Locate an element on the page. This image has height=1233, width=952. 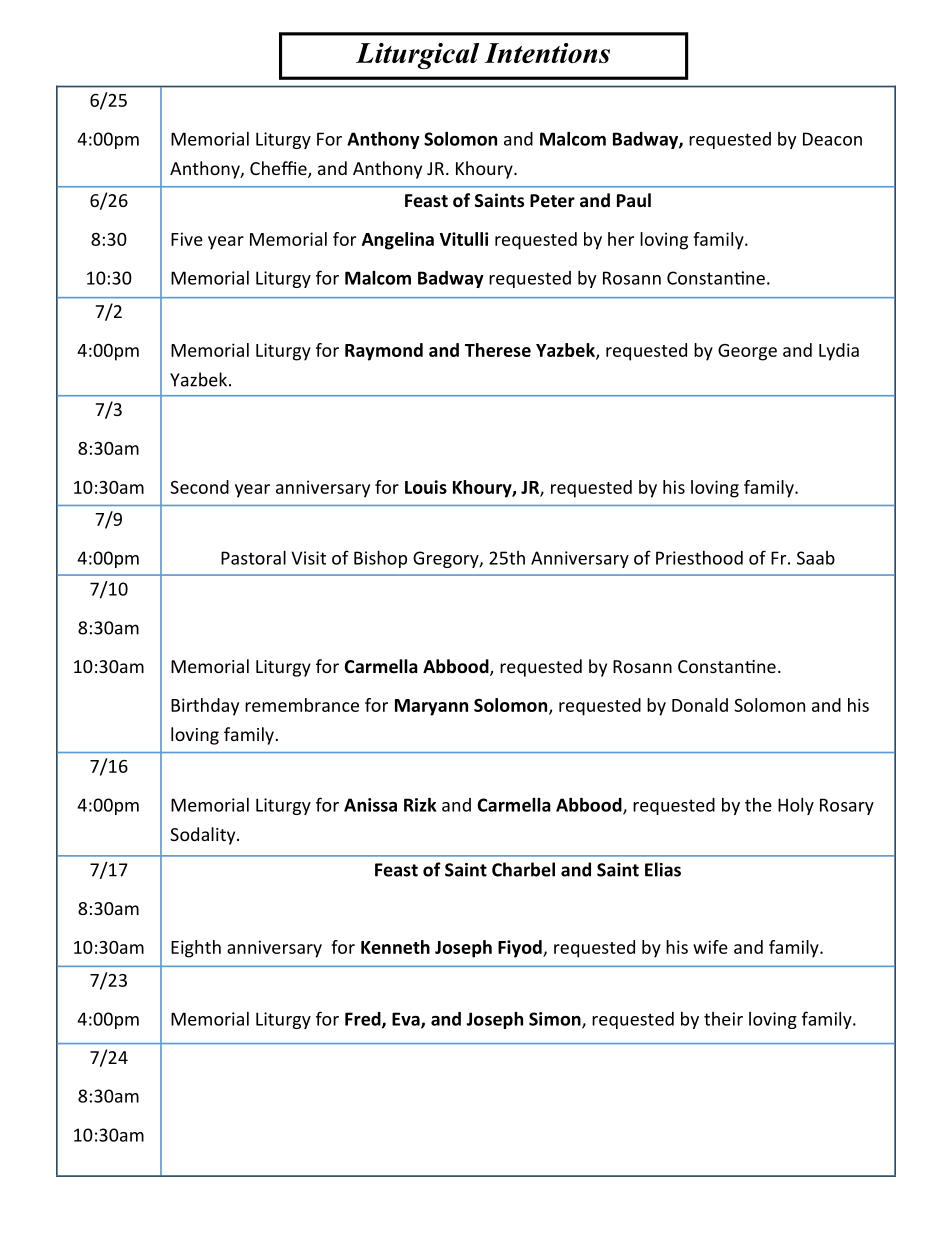
remembrance is located at coordinates (302, 705).
